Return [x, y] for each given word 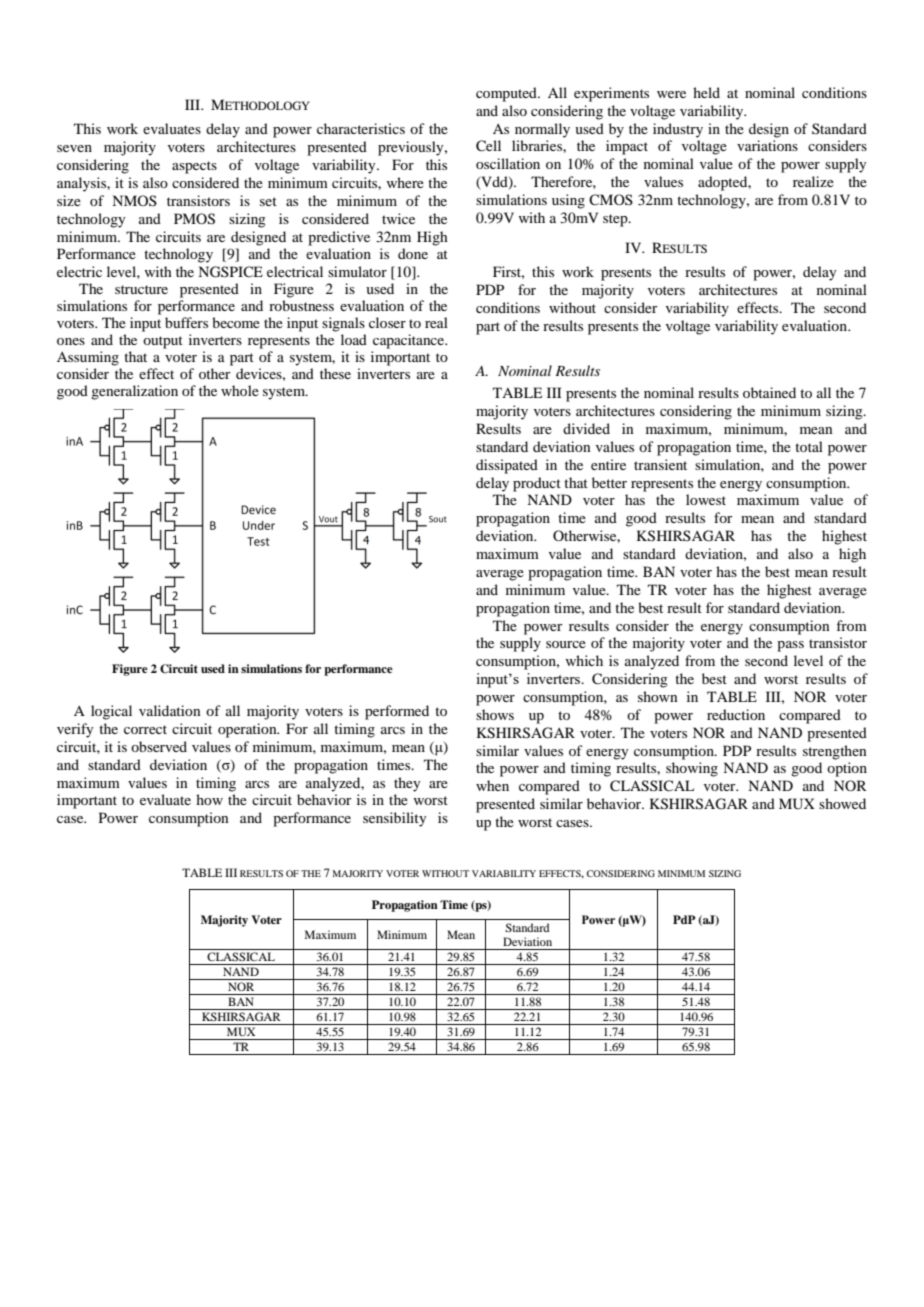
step [616, 220]
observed [159, 746]
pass [790, 646]
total [809, 446]
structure [141, 289]
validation [170, 710]
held [706, 92]
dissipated [507, 466]
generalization [134, 392]
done [413, 253]
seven [74, 148]
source [566, 644]
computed [507, 94]
